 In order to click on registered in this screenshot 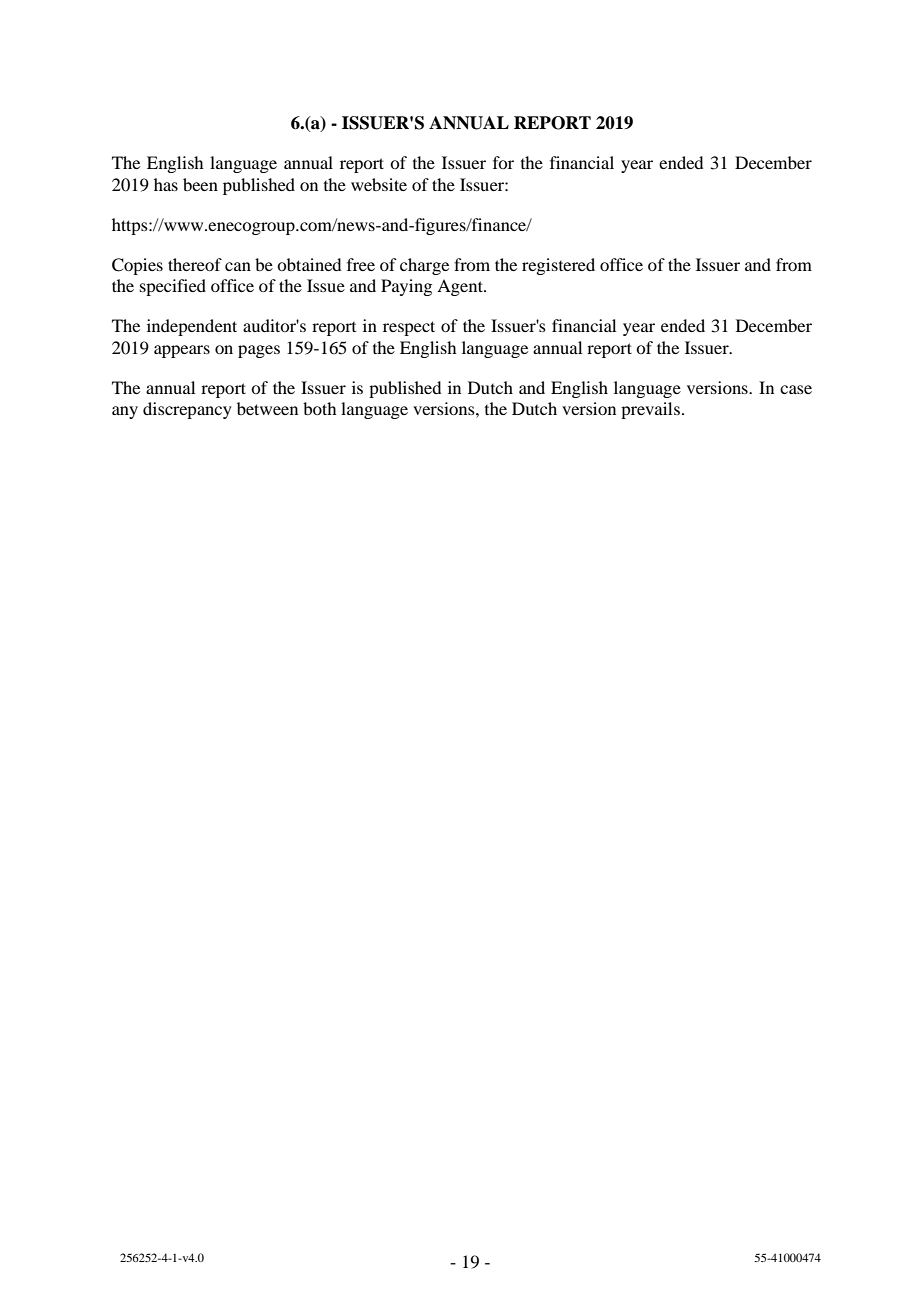, I will do `click(558, 266)`.
